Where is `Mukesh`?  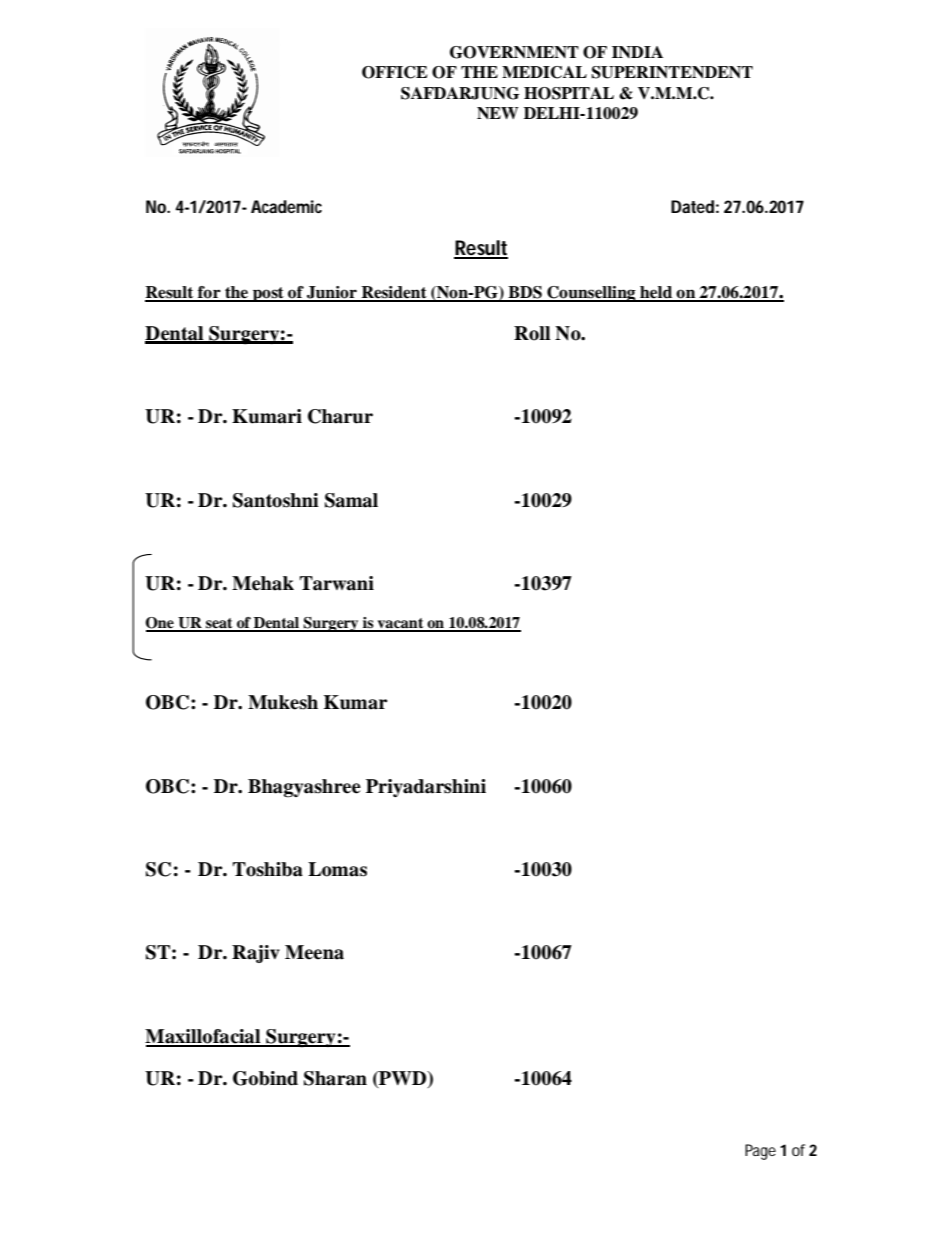 Mukesh is located at coordinates (283, 702).
